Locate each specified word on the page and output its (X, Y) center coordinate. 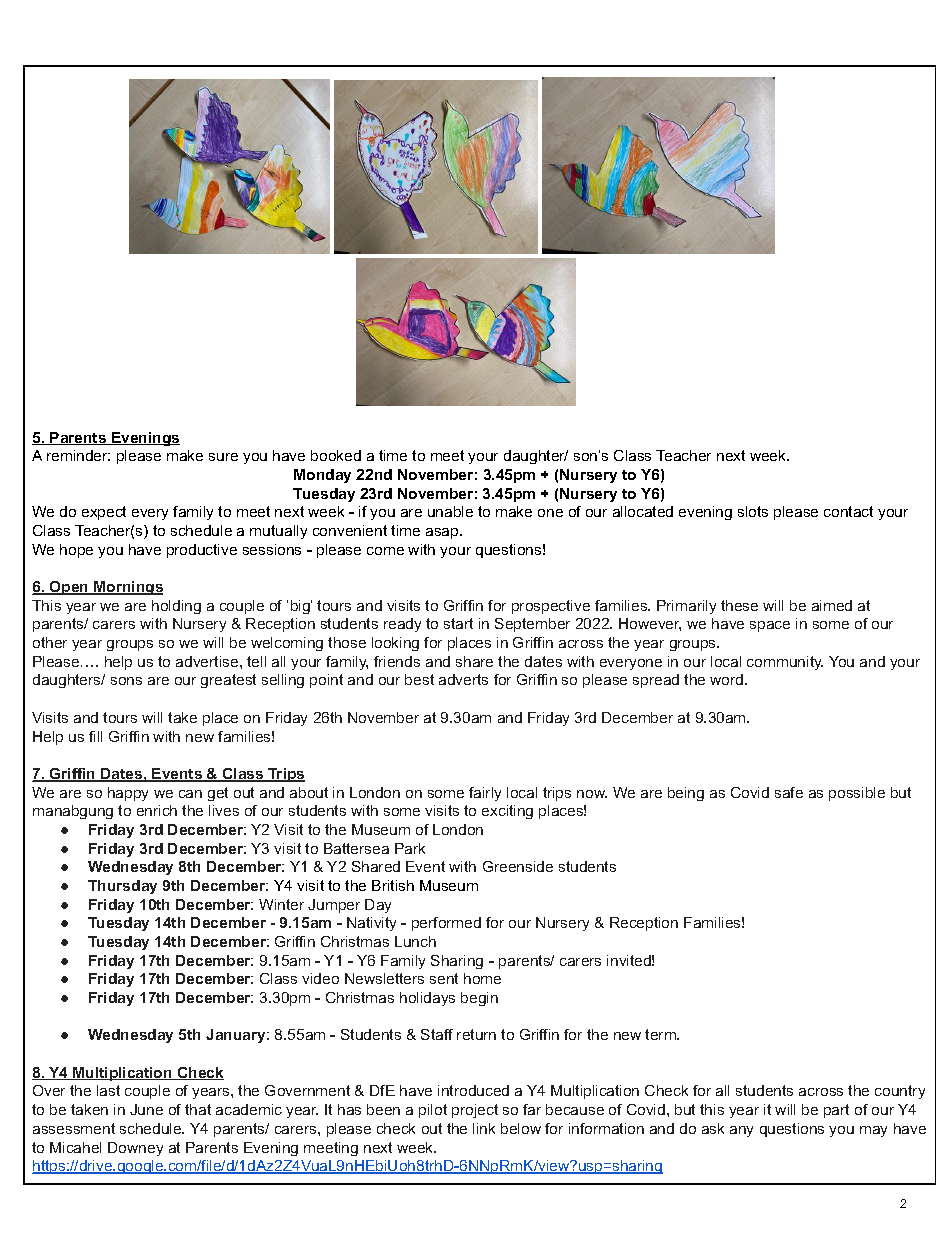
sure (223, 457)
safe (789, 792)
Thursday (122, 887)
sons (126, 681)
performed (446, 924)
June (146, 1109)
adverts (463, 679)
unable (450, 511)
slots (753, 511)
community (785, 663)
